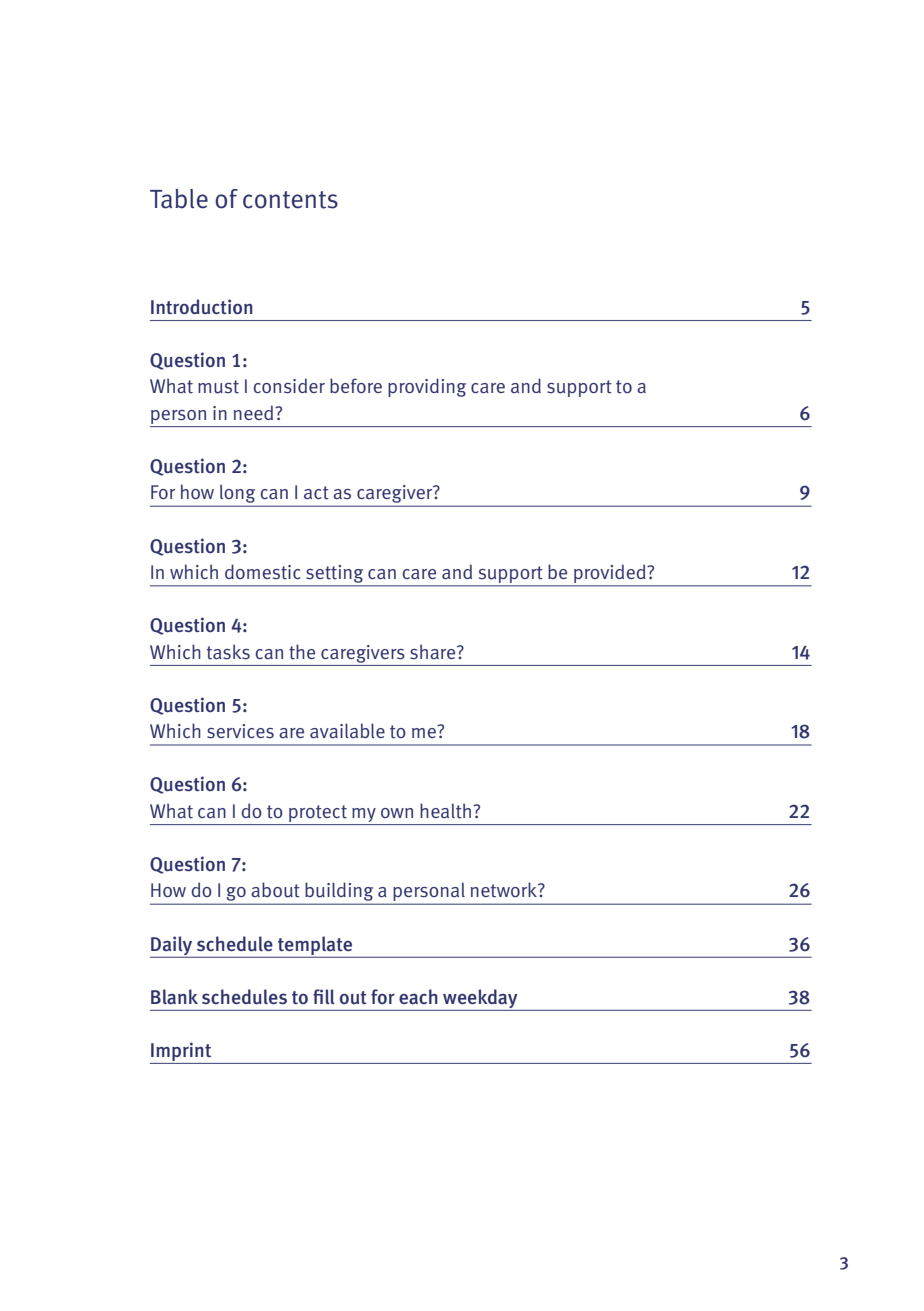 The height and width of the page is (1311, 924). I want to click on Imprint, so click(181, 1051).
